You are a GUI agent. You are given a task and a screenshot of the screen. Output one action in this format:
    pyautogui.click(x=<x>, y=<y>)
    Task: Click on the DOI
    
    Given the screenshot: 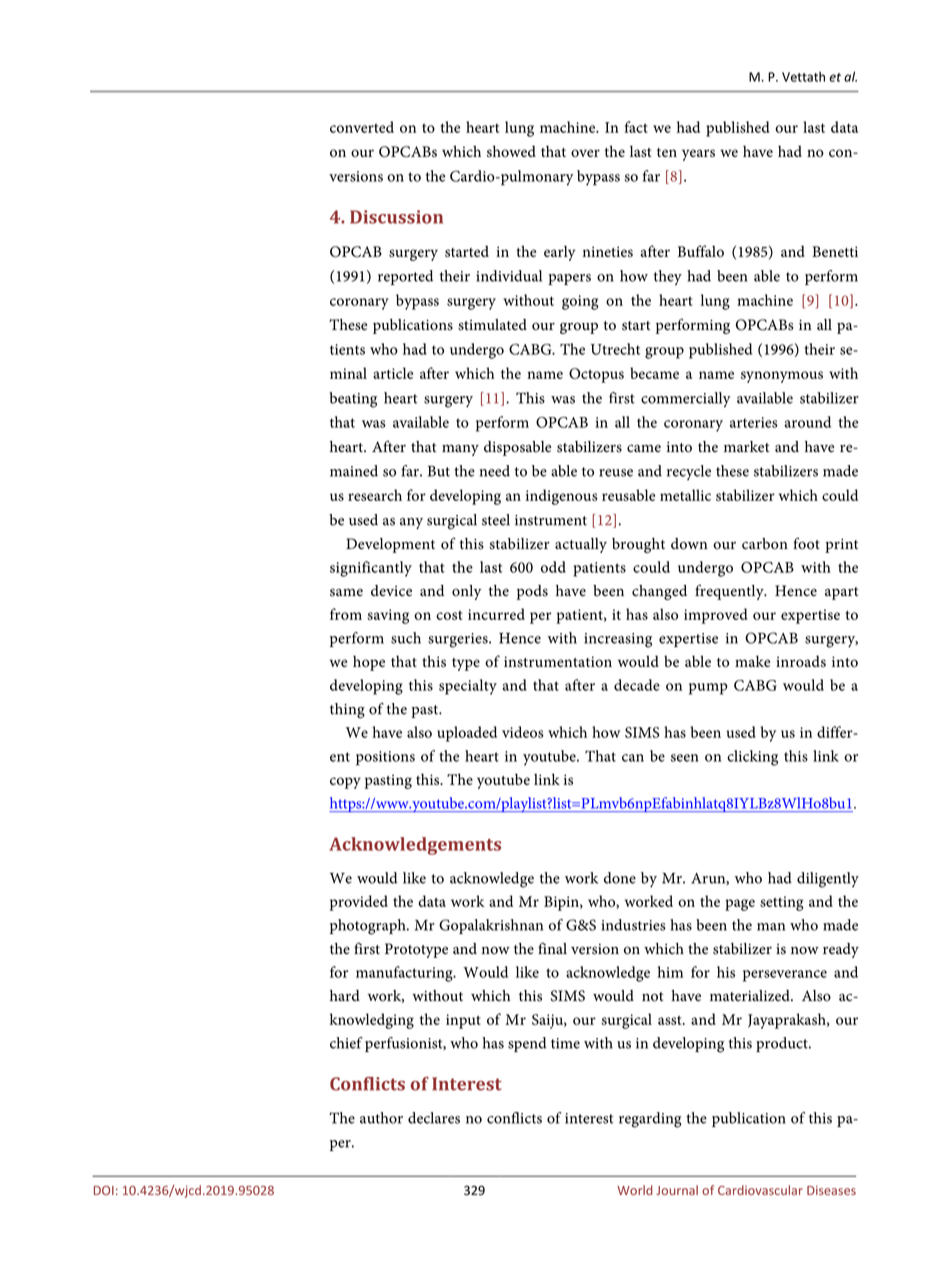 What is the action you would take?
    pyautogui.click(x=104, y=1190)
